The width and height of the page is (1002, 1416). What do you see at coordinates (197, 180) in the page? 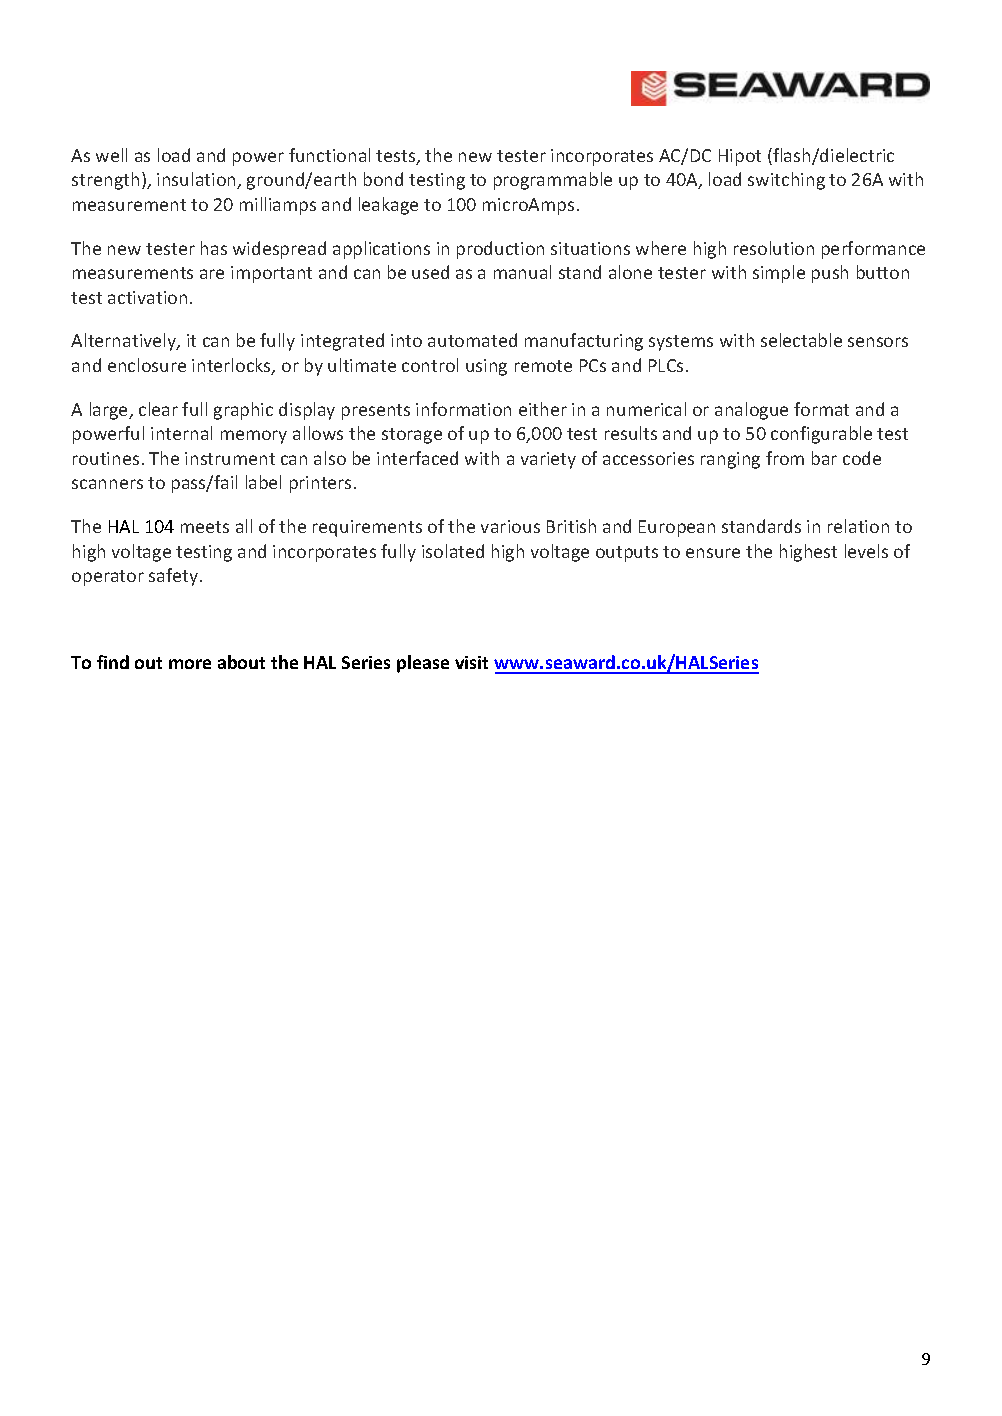
I see `insulation` at bounding box center [197, 180].
